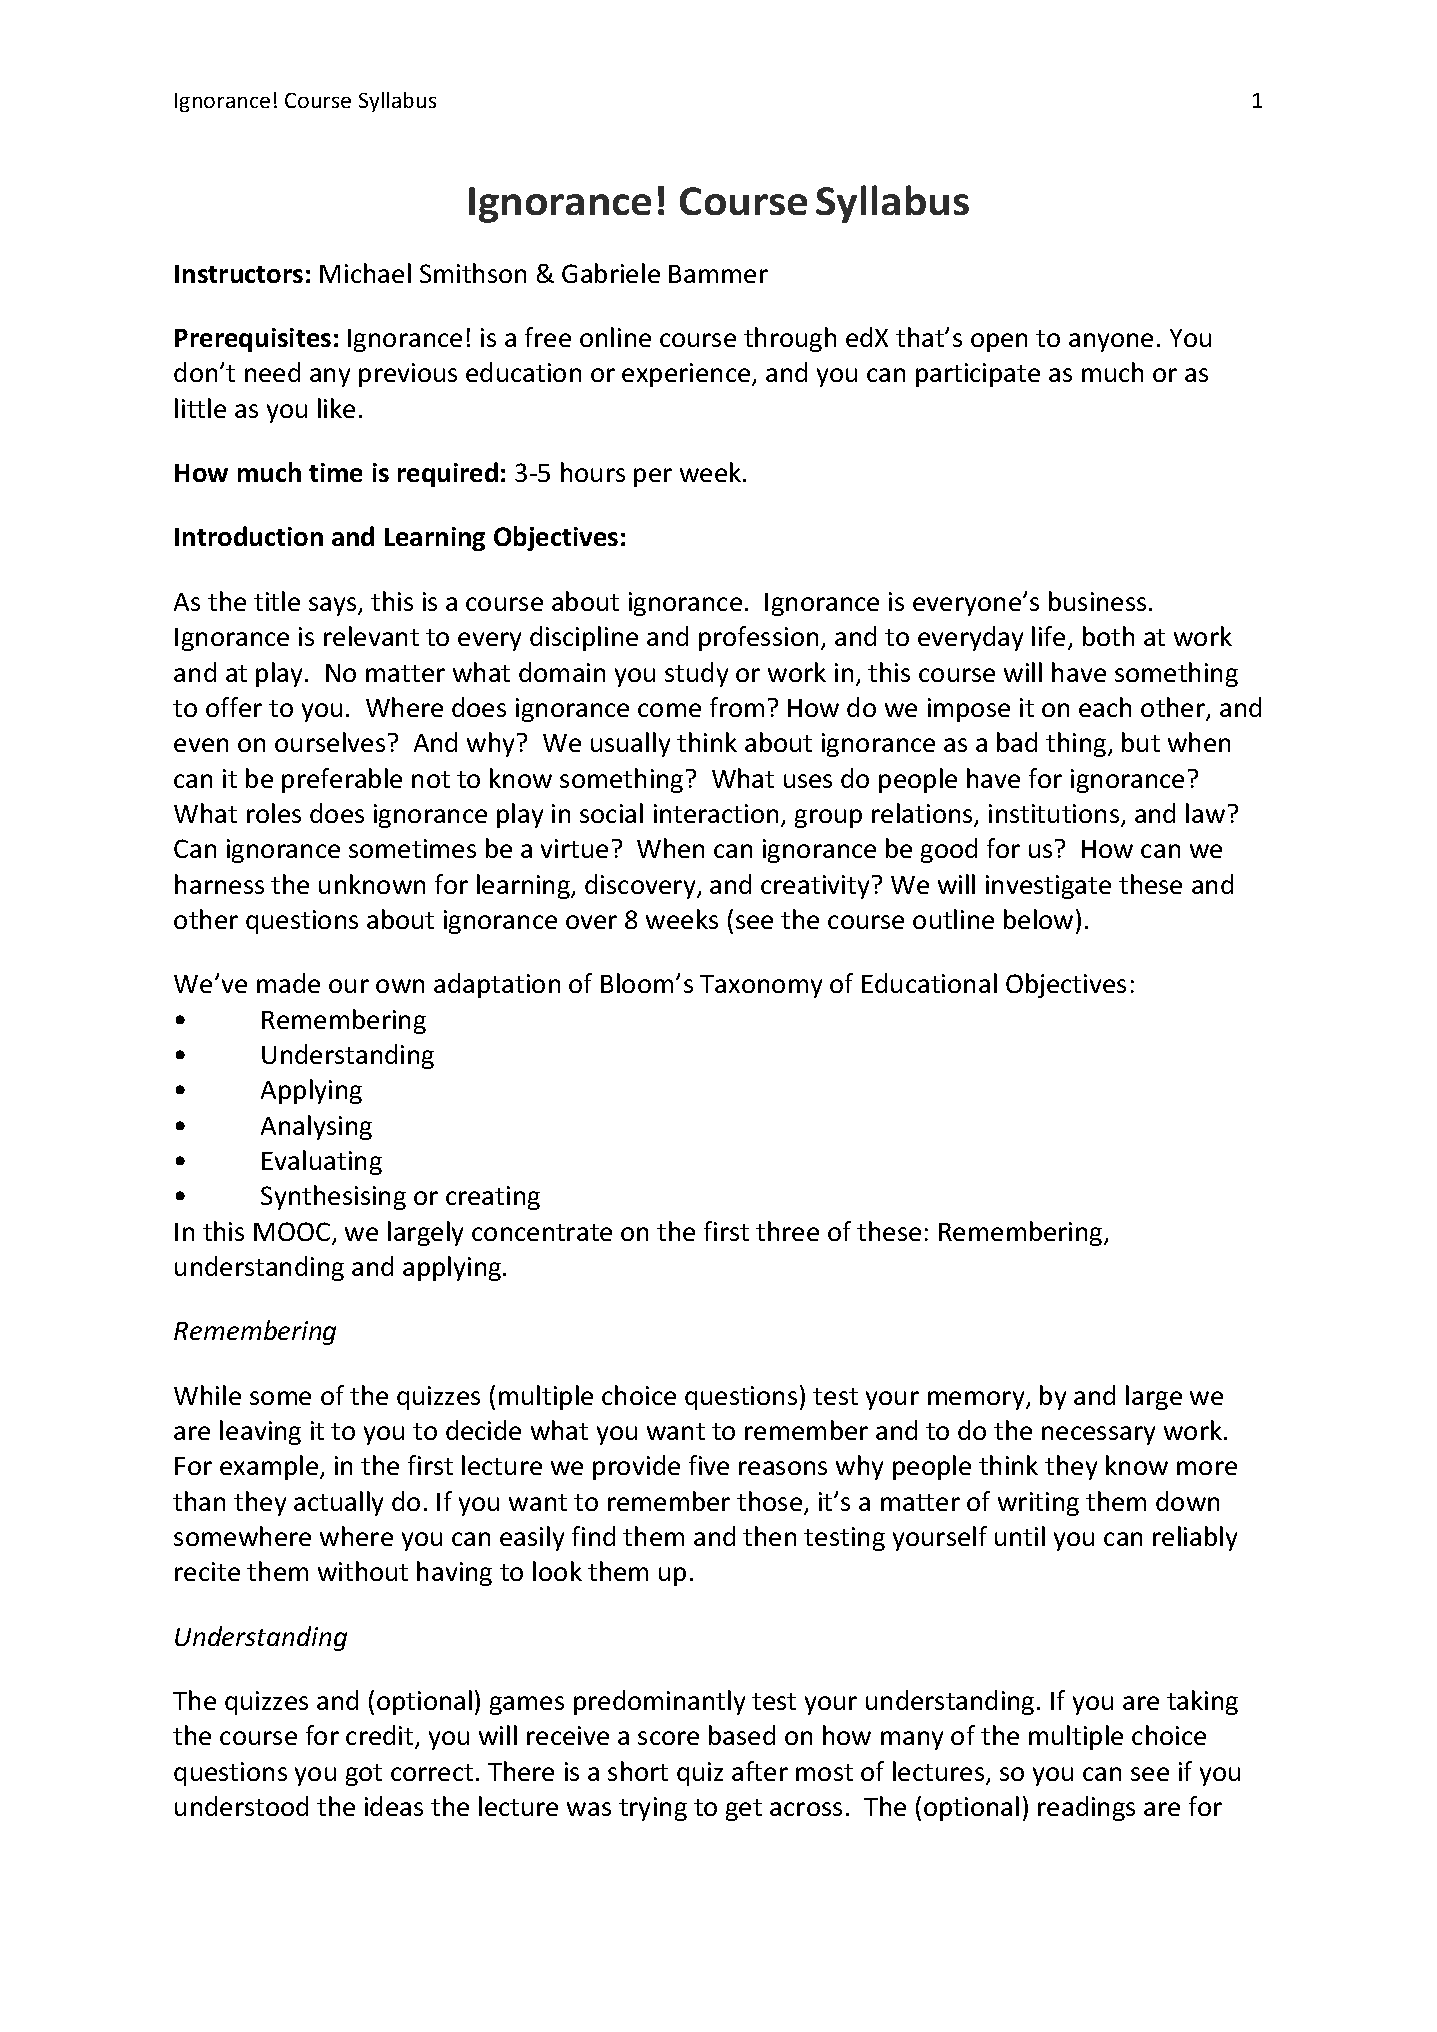 This screenshot has height=2032, width=1437. What do you see at coordinates (342, 780) in the screenshot?
I see `preferable` at bounding box center [342, 780].
